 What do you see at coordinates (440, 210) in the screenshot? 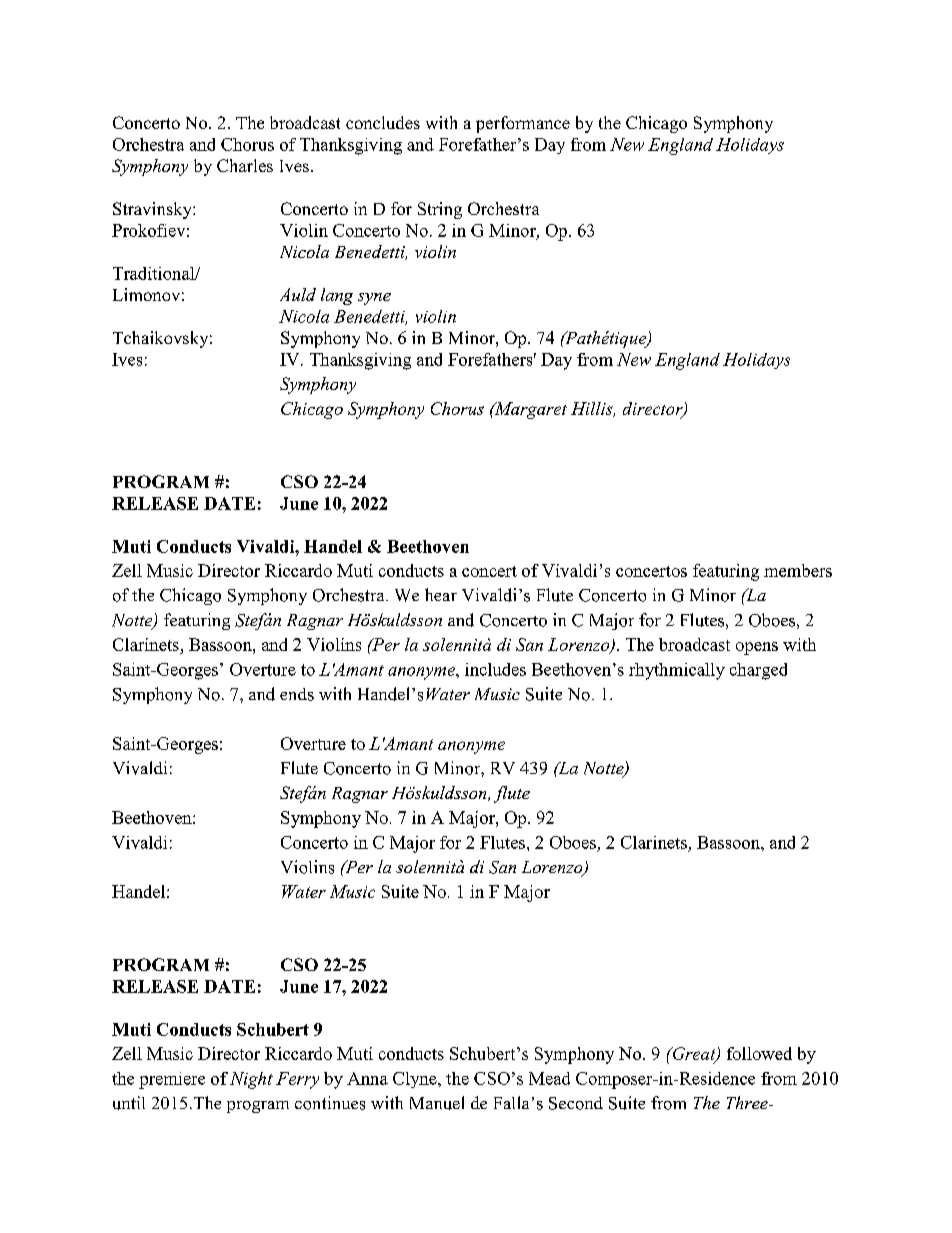
I see `String` at bounding box center [440, 210].
